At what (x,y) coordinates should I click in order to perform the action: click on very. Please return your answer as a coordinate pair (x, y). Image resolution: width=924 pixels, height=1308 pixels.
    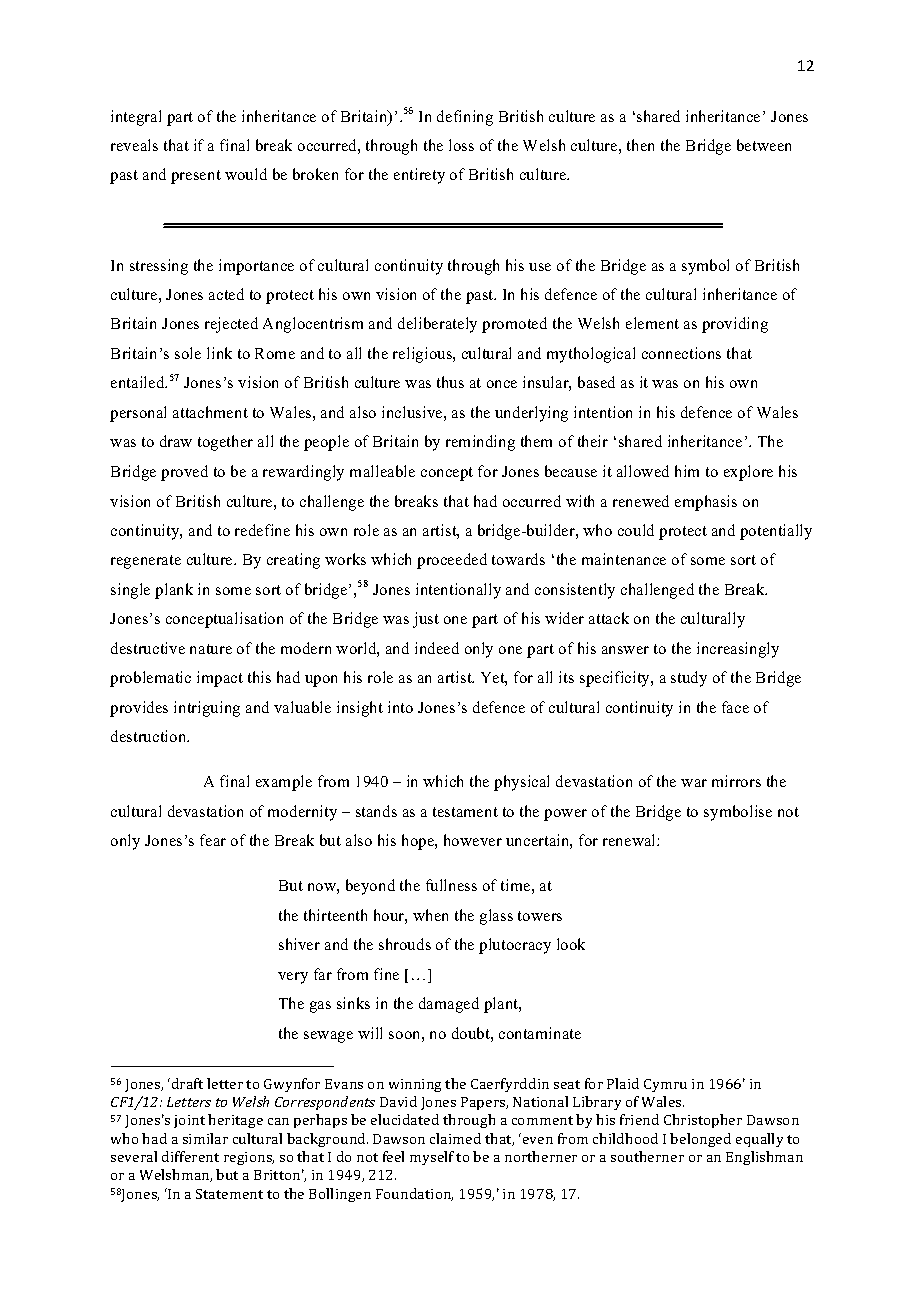
    Looking at the image, I should click on (293, 978).
